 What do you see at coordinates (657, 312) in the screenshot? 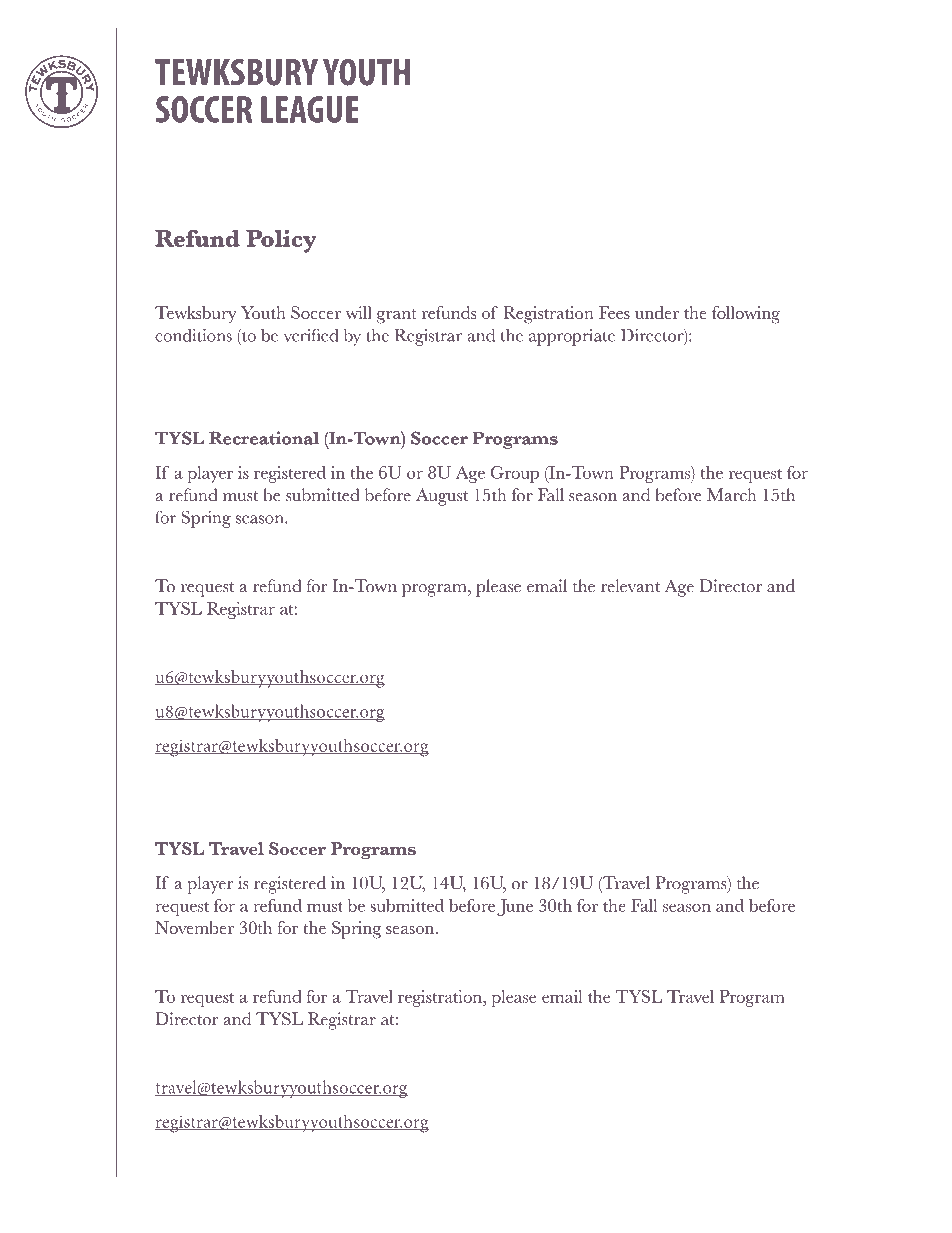
I see `under` at bounding box center [657, 312].
